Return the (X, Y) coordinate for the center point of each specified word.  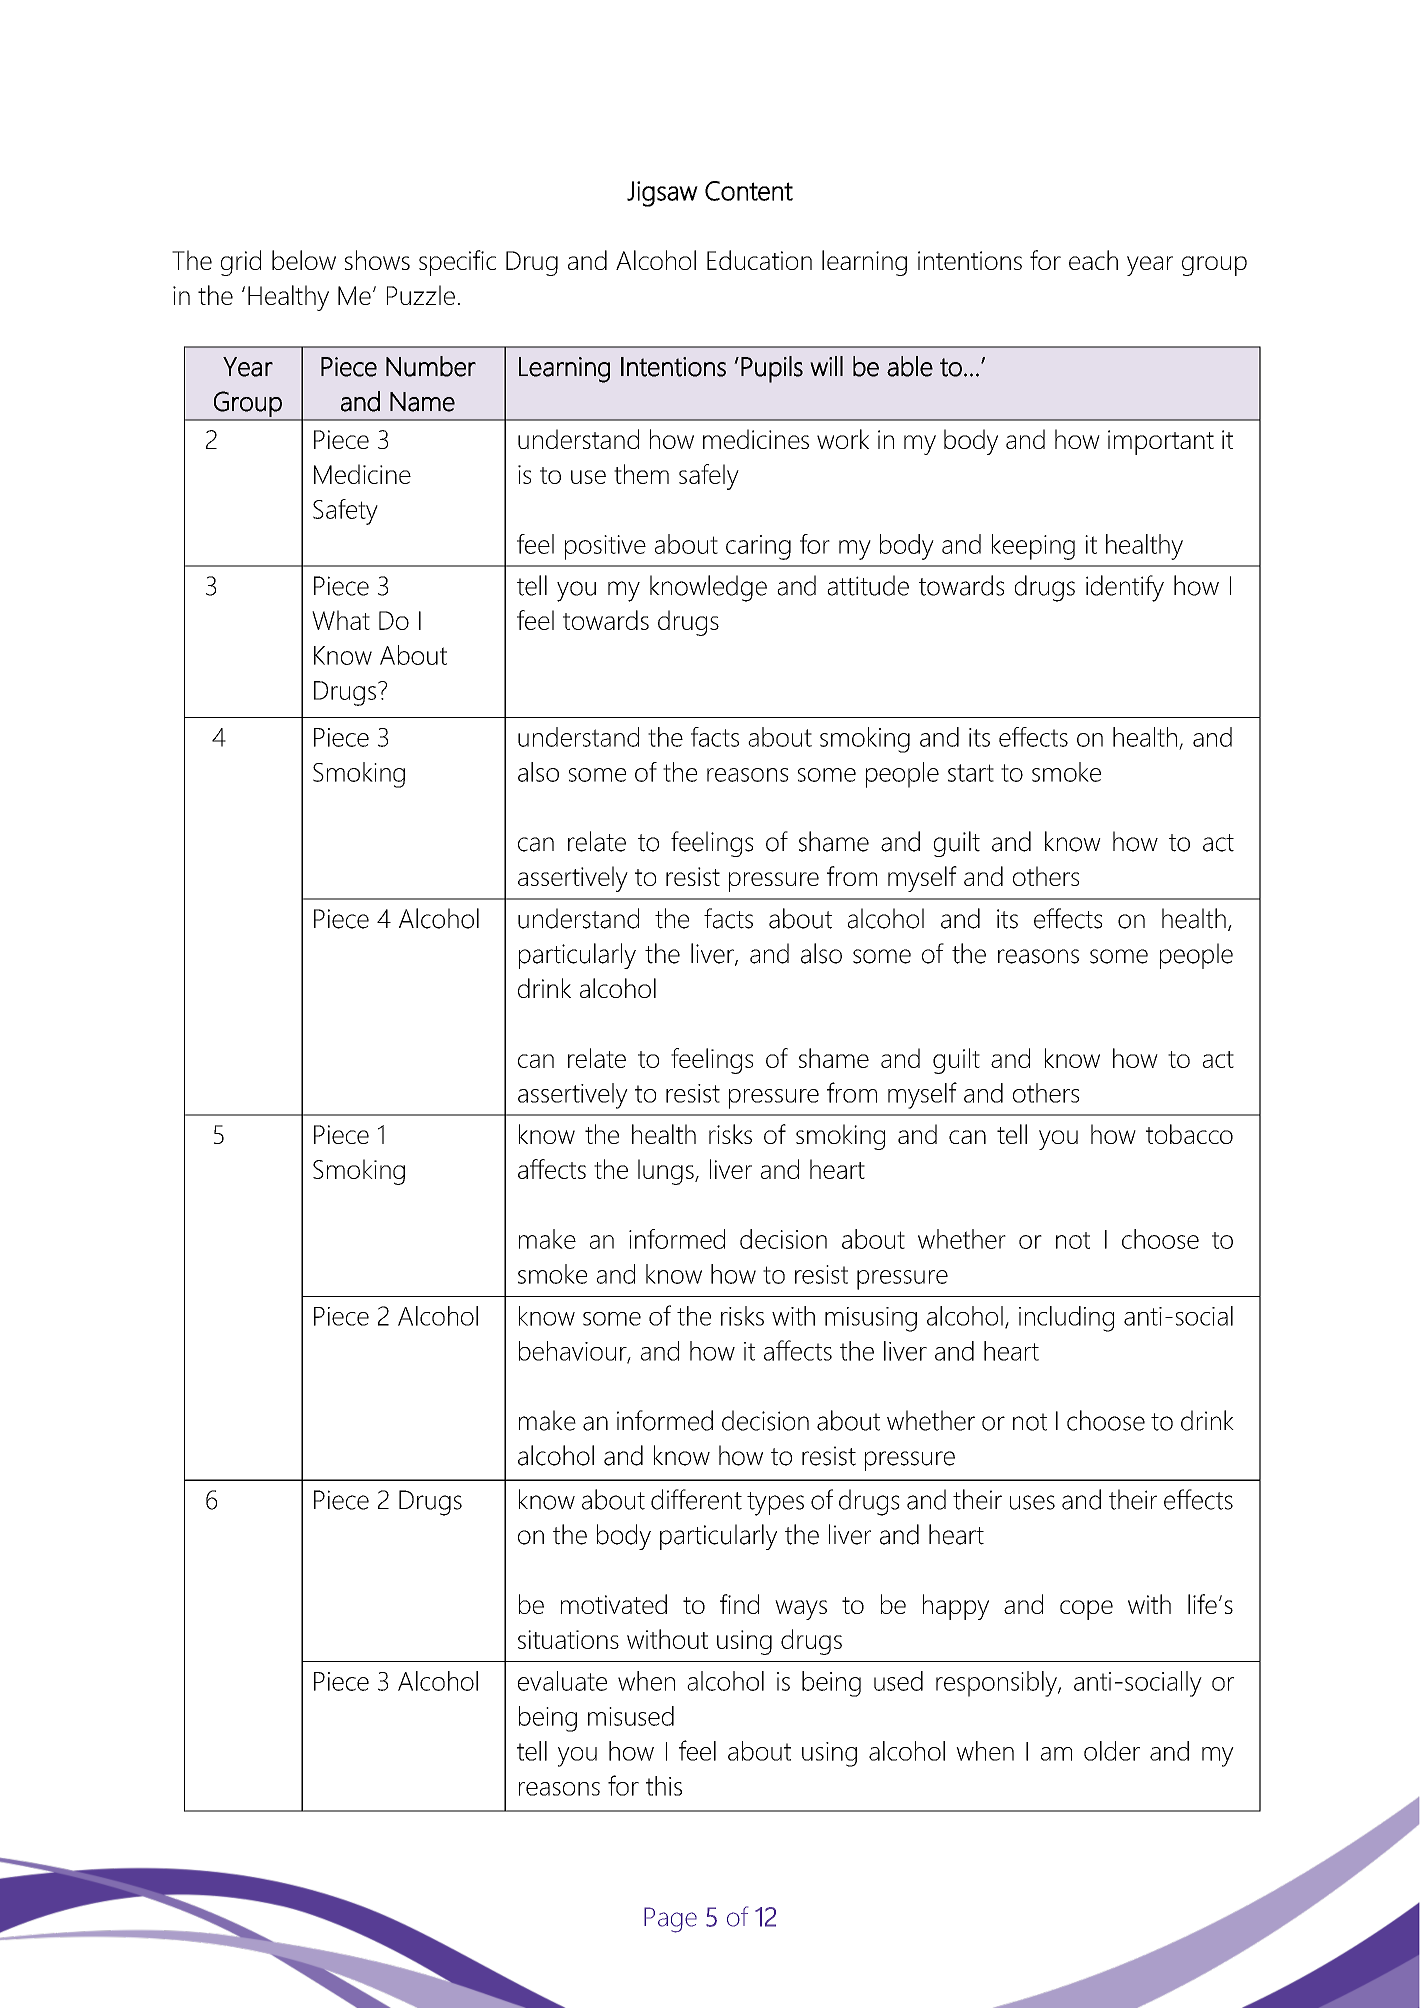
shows (377, 260)
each (1093, 260)
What (341, 620)
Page (670, 1920)
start (971, 773)
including (1066, 1319)
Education (759, 260)
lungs (667, 1172)
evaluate (562, 1681)
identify (1125, 588)
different (696, 1499)
